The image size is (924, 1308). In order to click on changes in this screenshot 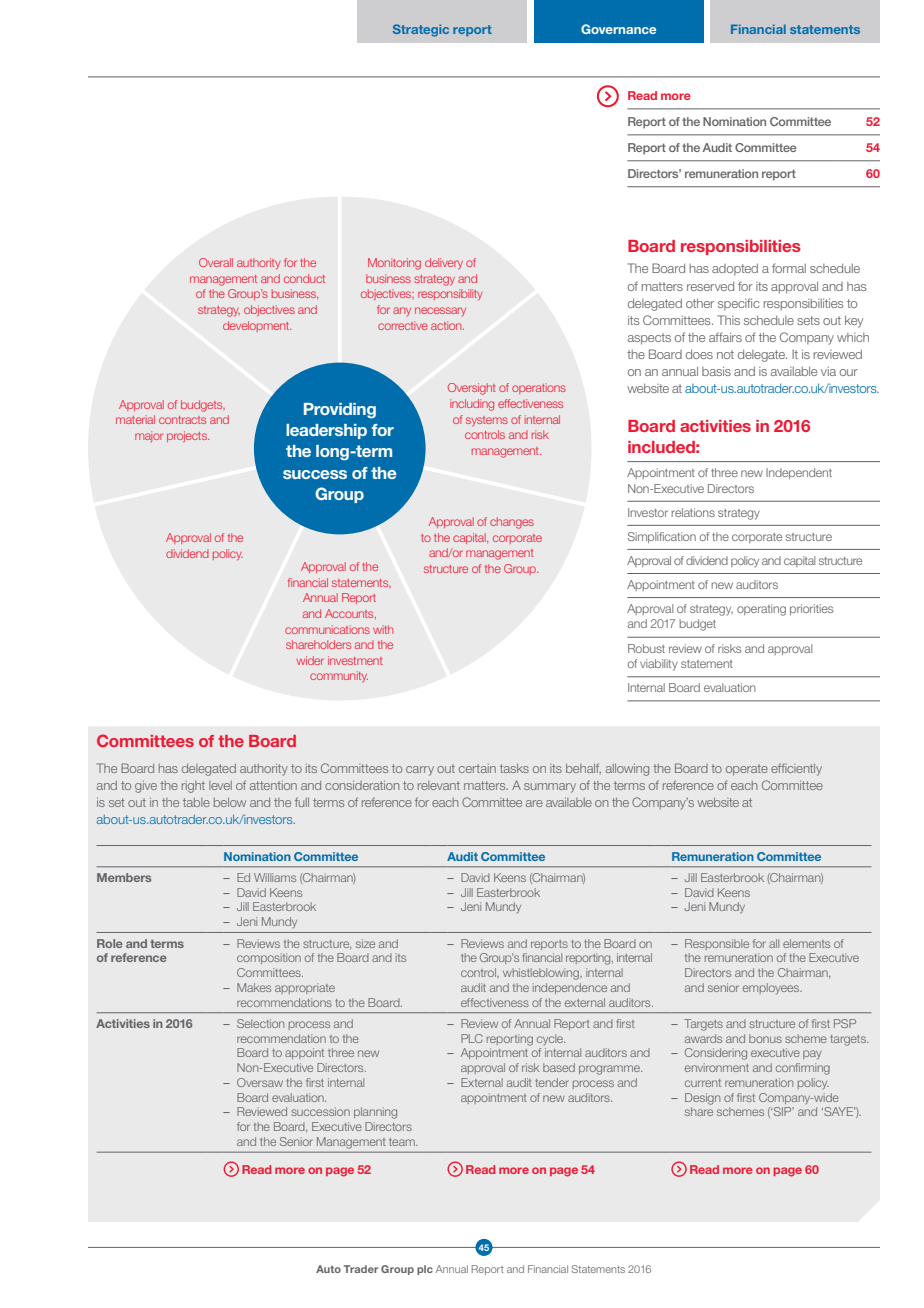, I will do `click(512, 523)`.
